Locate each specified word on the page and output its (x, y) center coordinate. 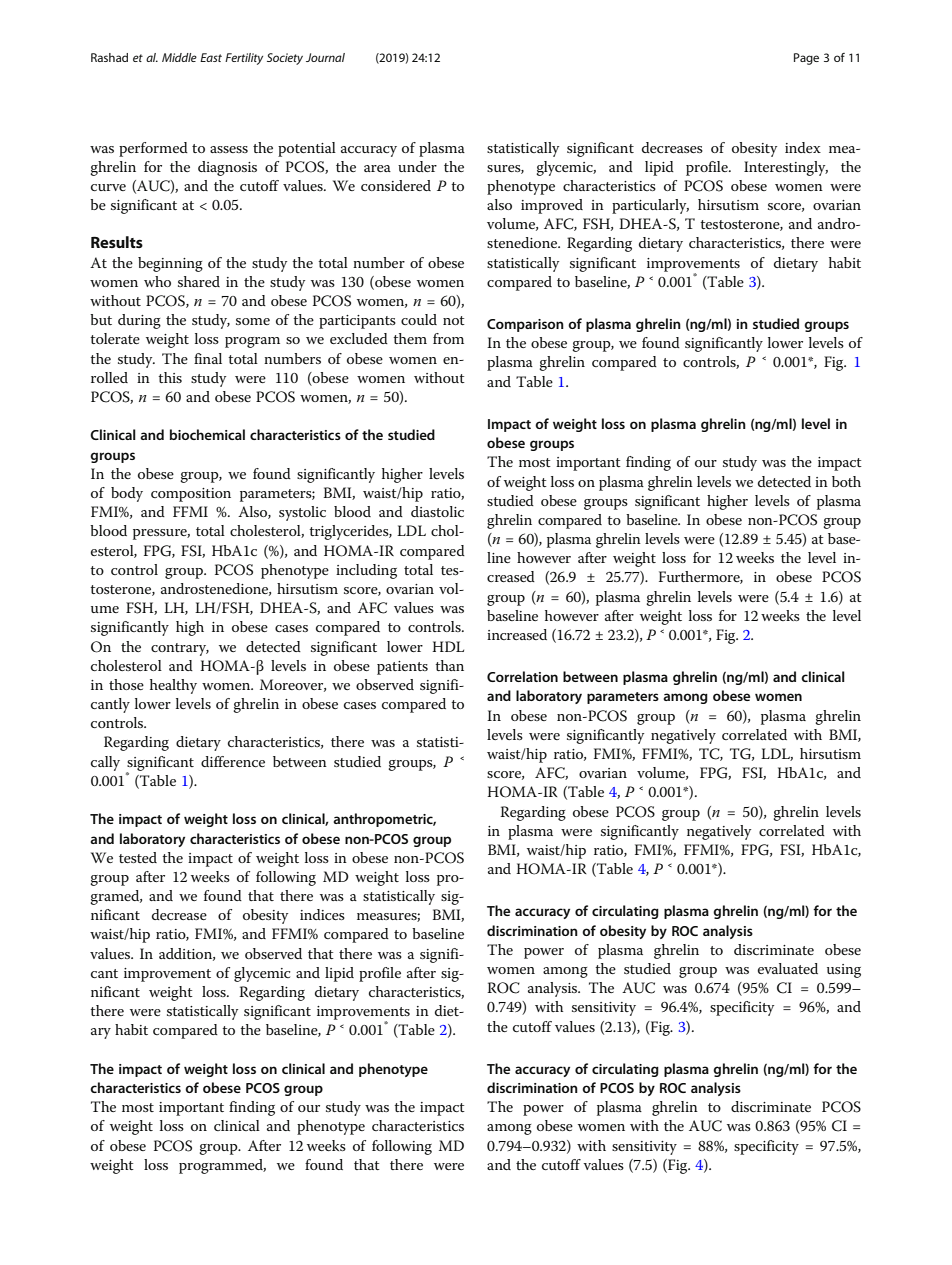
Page (806, 59)
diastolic (437, 511)
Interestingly (786, 168)
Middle (179, 57)
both (846, 481)
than (449, 665)
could (419, 319)
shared (199, 281)
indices (322, 914)
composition (191, 495)
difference (233, 761)
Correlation (522, 676)
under (417, 166)
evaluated (788, 968)
